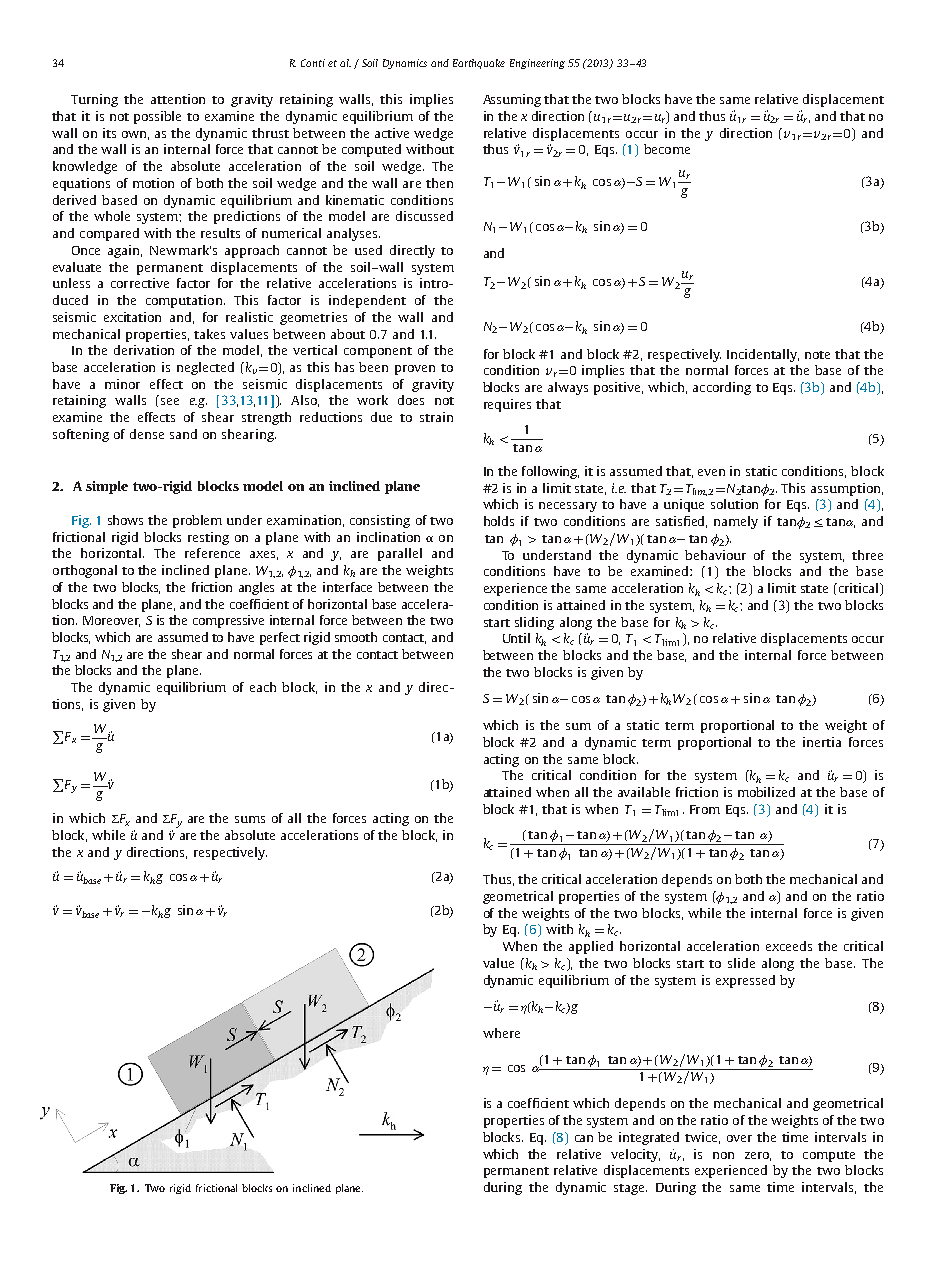  Describe the element at coordinates (501, 1033) in the screenshot. I see `where` at that location.
